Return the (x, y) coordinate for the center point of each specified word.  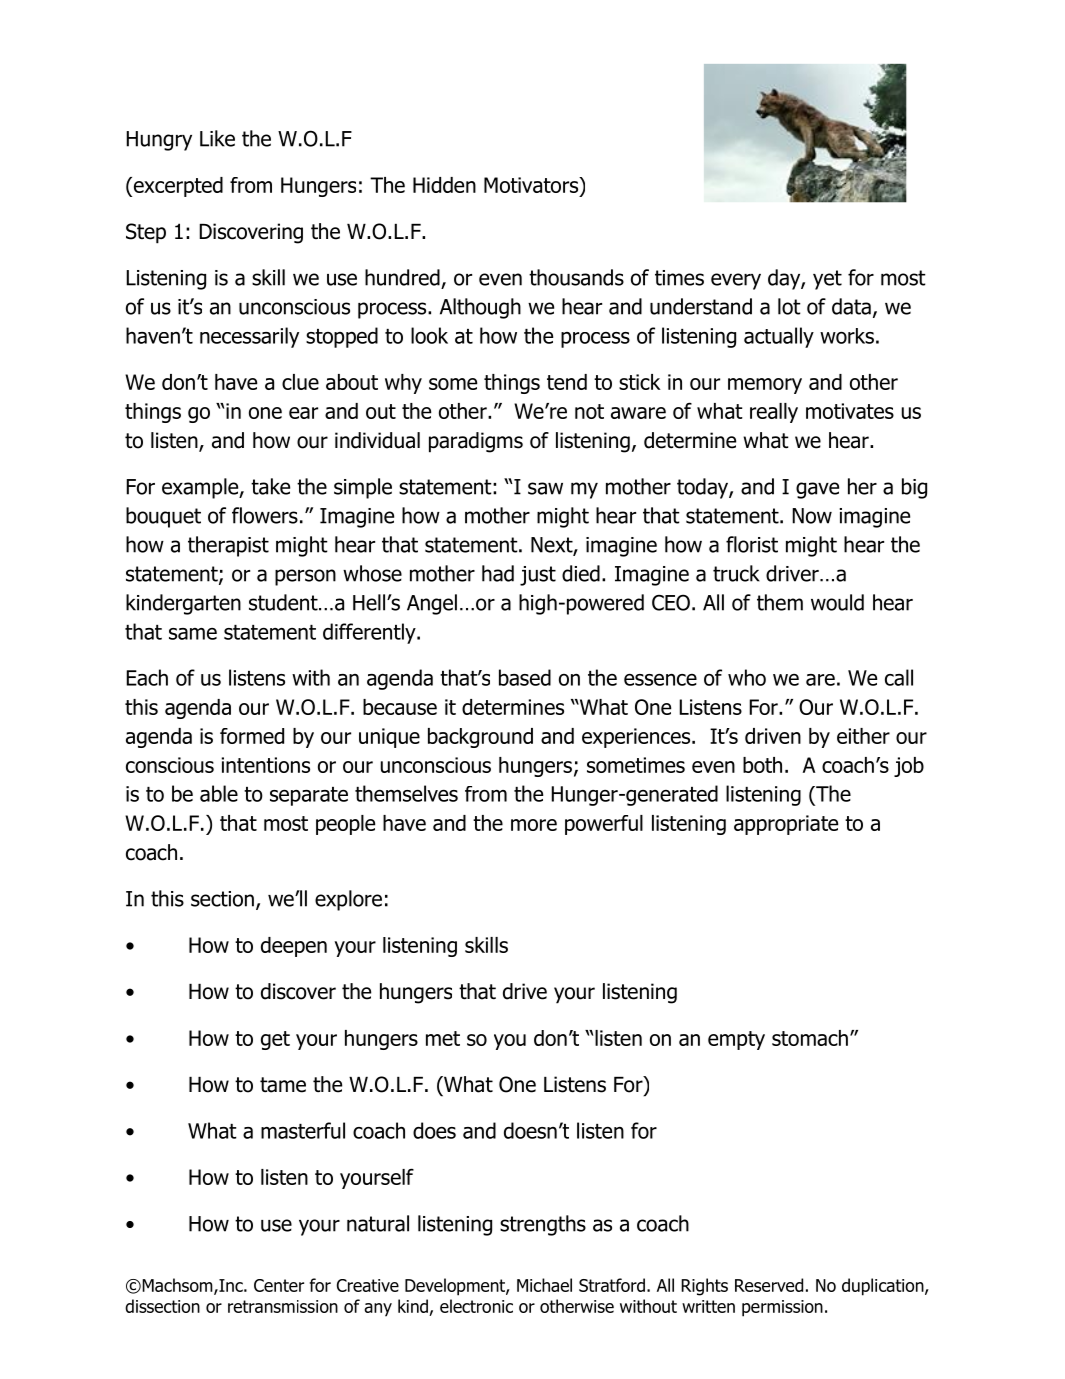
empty (736, 1040)
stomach (810, 1038)
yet (827, 280)
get (275, 1040)
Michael (544, 1285)
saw (545, 488)
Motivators (532, 185)
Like (217, 138)
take (270, 486)
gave (817, 490)
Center (279, 1285)
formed (252, 736)
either (863, 736)
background (480, 738)
